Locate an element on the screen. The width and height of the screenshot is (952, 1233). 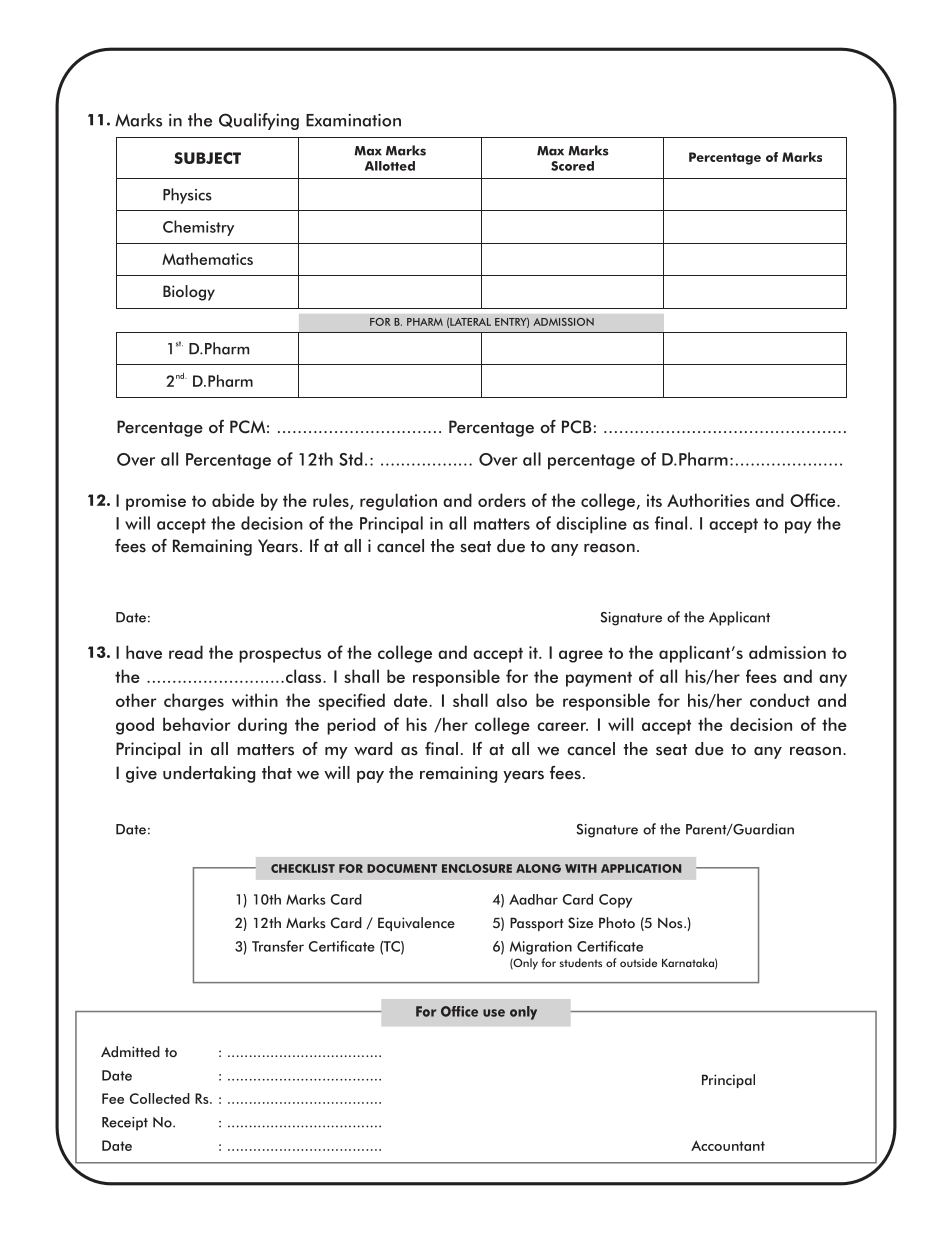
Allotted is located at coordinates (390, 166).
